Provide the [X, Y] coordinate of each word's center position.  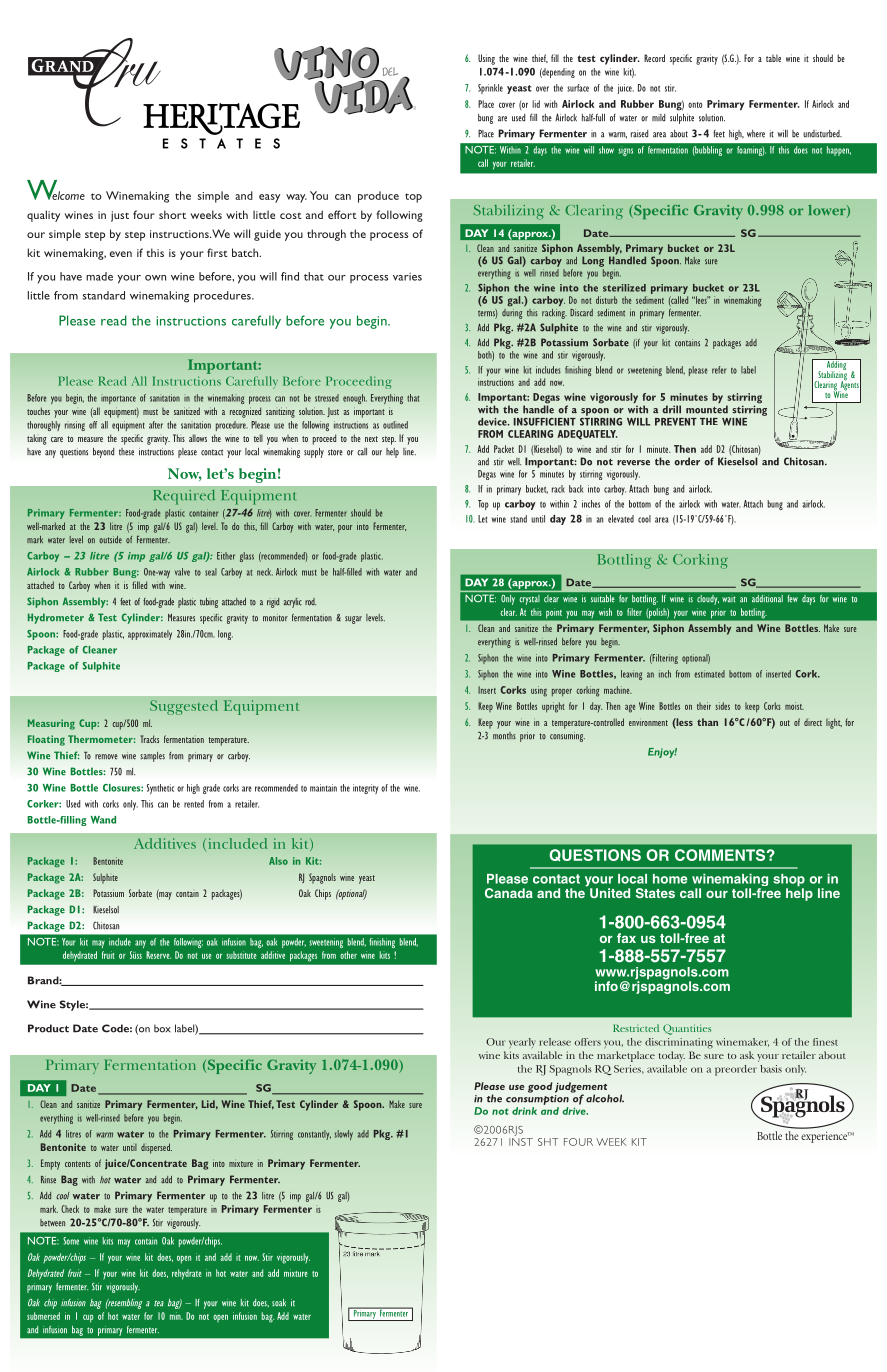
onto [695, 105]
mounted [707, 409]
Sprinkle [490, 89]
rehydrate [187, 1274]
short [172, 214]
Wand [103, 820]
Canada [509, 893]
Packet [504, 449]
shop [789, 881]
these [126, 452]
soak [279, 1303]
